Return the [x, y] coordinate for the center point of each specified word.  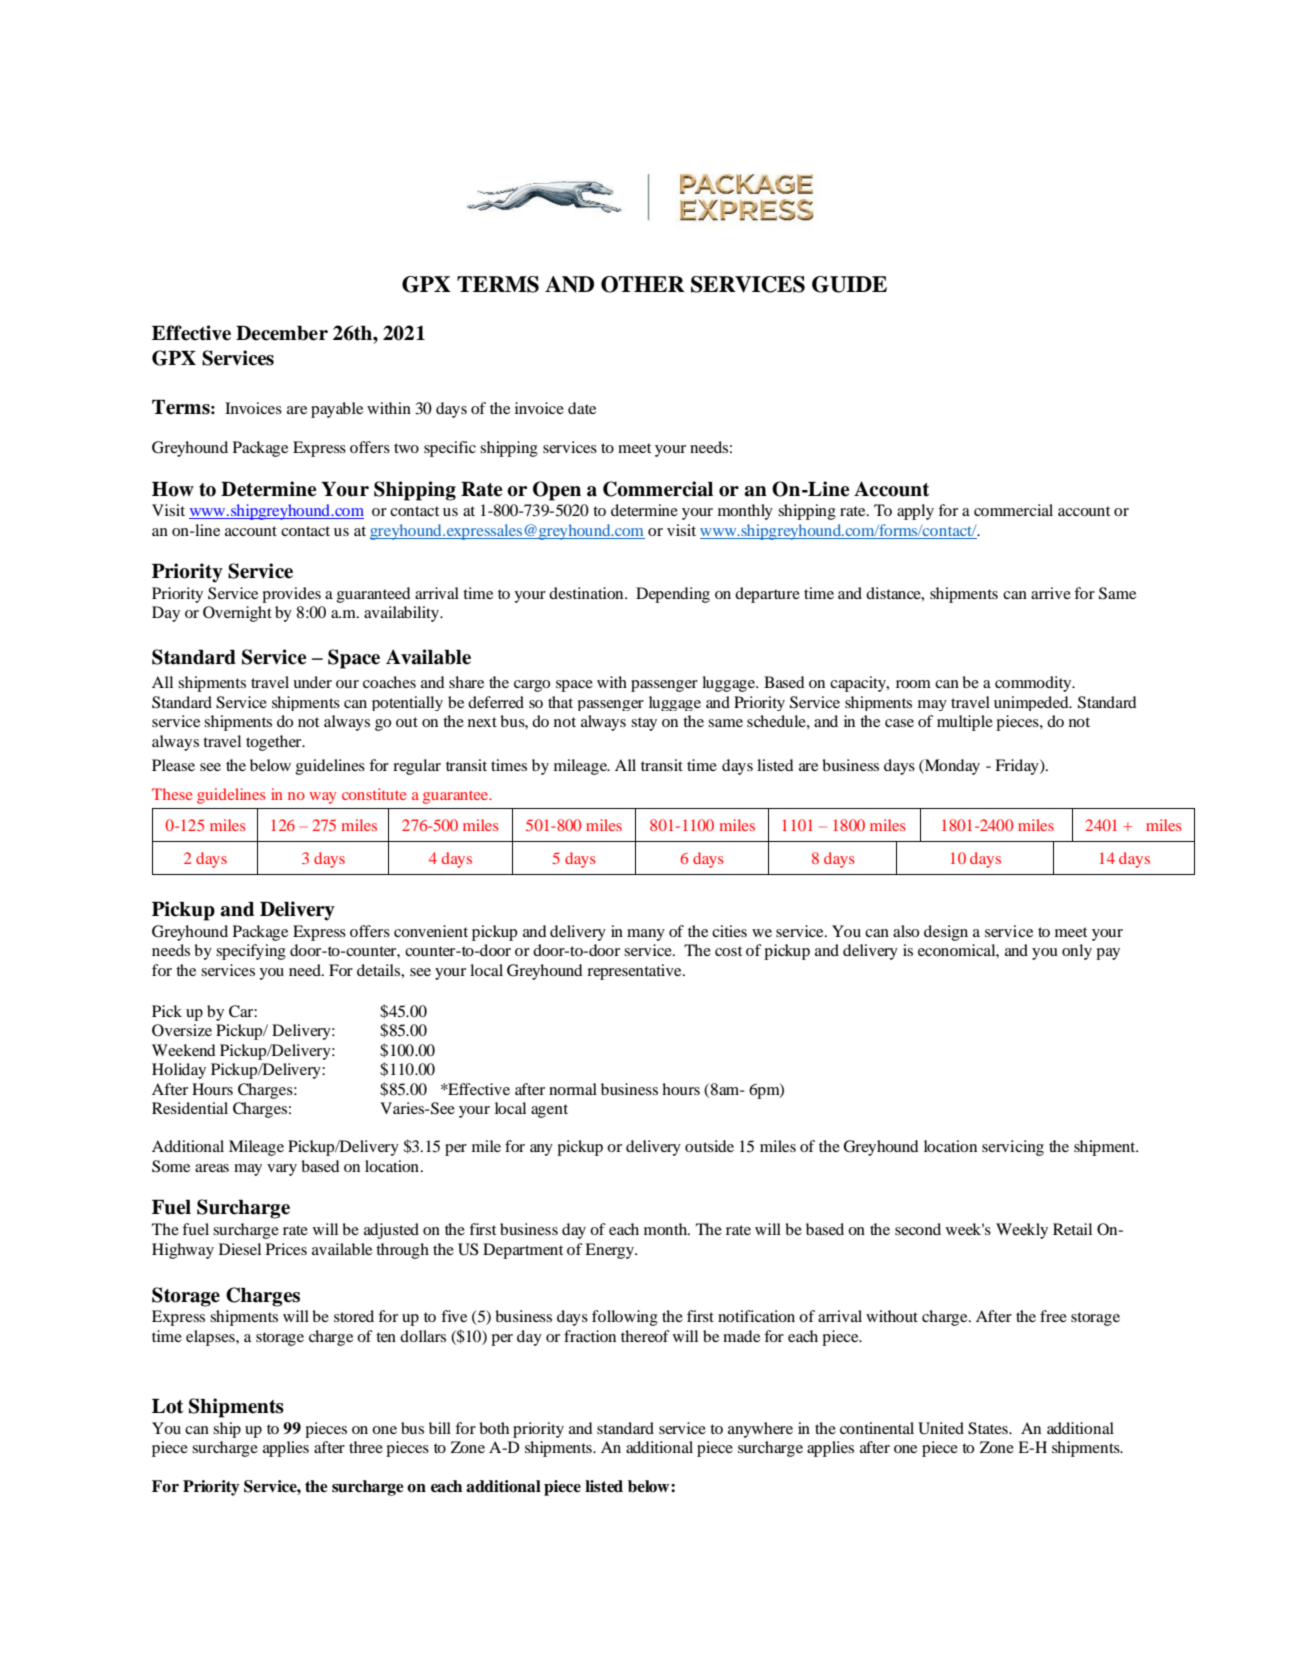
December [282, 333]
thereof [645, 1336]
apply [915, 512]
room [913, 684]
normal [573, 1089]
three [366, 1447]
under [312, 682]
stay [644, 724]
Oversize [182, 1030]
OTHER [643, 284]
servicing [1013, 1148]
